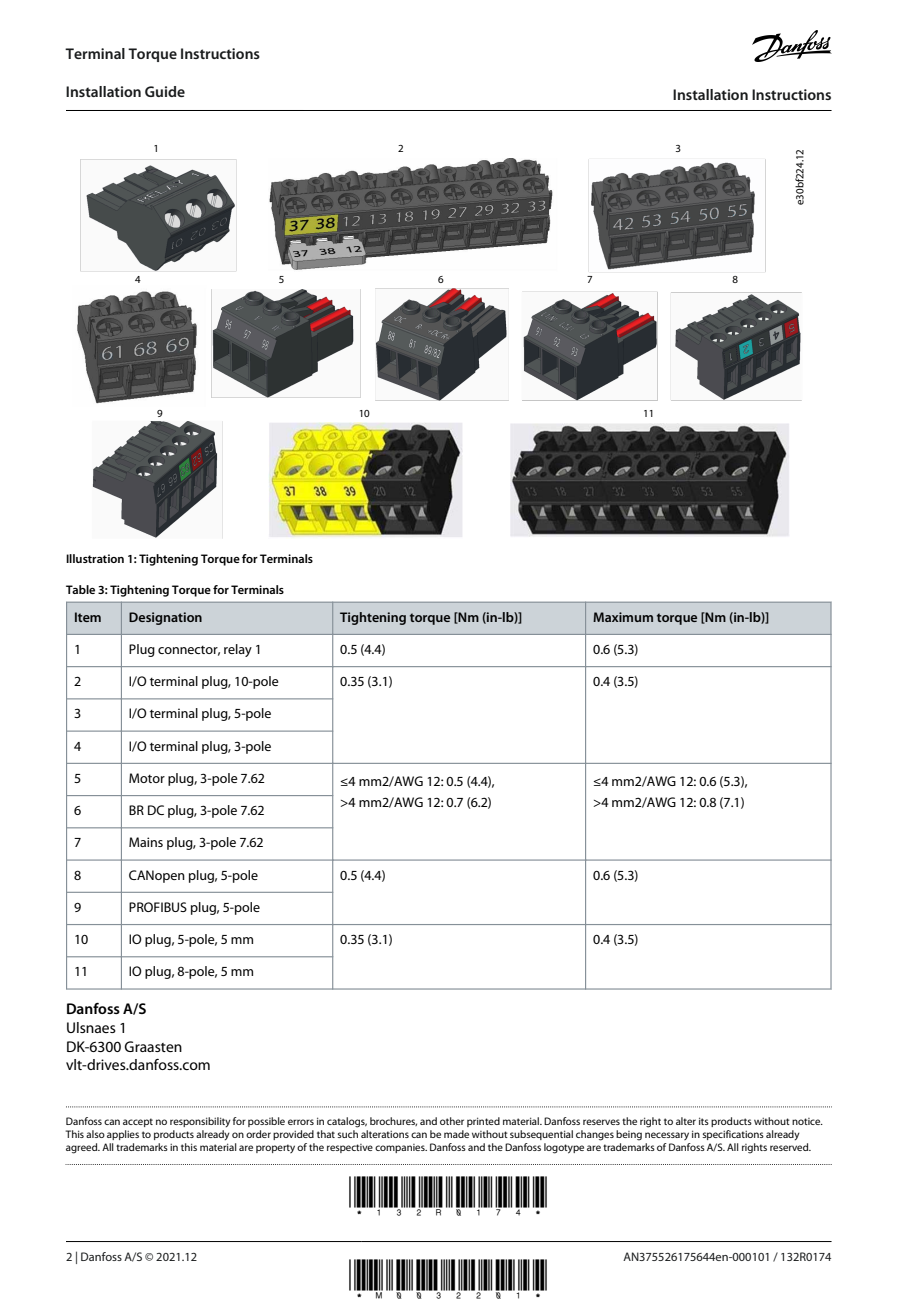 The width and height of the screenshot is (924, 1308). What do you see at coordinates (138, 1122) in the screenshot?
I see `accept` at bounding box center [138, 1122].
